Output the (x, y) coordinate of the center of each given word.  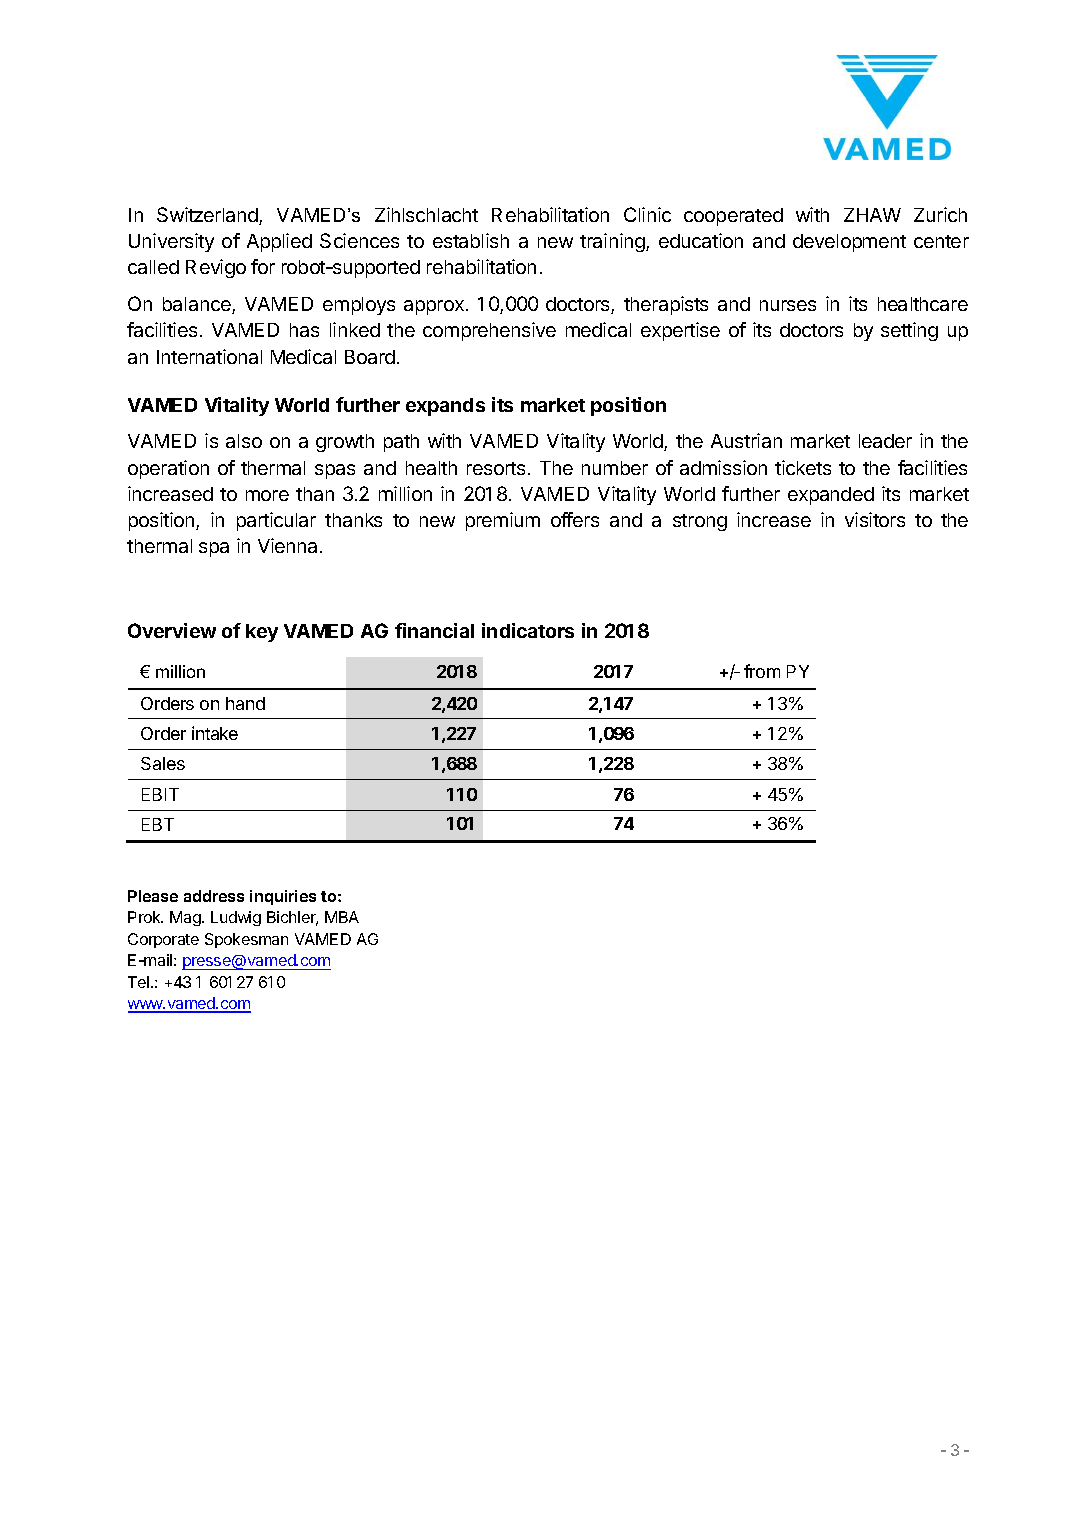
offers (575, 519)
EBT (158, 824)
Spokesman (246, 940)
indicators (528, 630)
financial (434, 630)
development (849, 243)
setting (909, 331)
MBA (342, 917)
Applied (279, 242)
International (209, 356)
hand (245, 703)
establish (471, 240)
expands (445, 407)
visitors (875, 519)
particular (276, 521)
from (762, 671)
